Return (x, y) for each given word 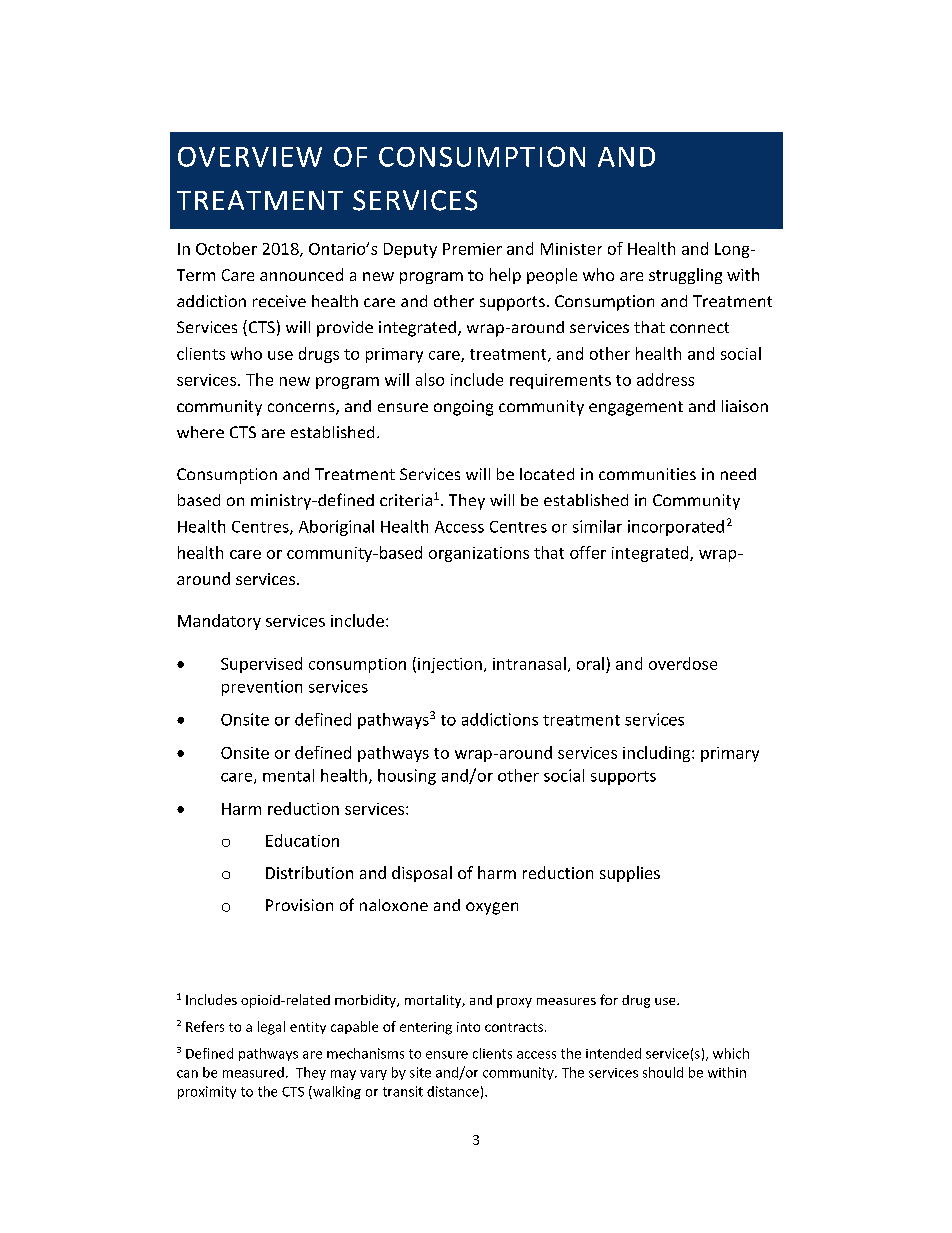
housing (407, 777)
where (200, 432)
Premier (472, 249)
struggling (685, 276)
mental (288, 775)
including (658, 754)
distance (453, 1091)
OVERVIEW (250, 157)
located (547, 474)
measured (253, 1072)
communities (647, 474)
